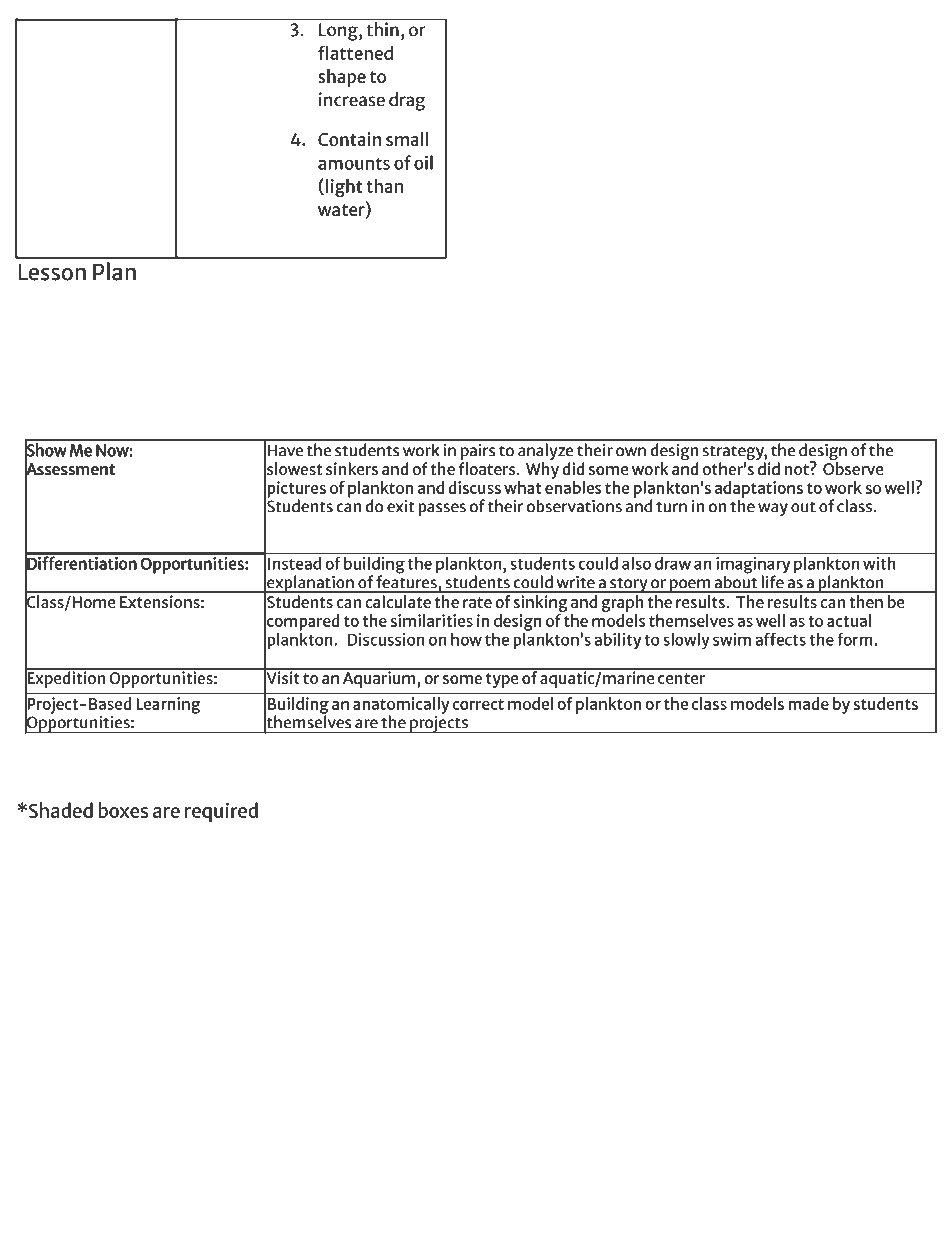 The height and width of the image is (1233, 952). I want to click on thin, so click(382, 29).
